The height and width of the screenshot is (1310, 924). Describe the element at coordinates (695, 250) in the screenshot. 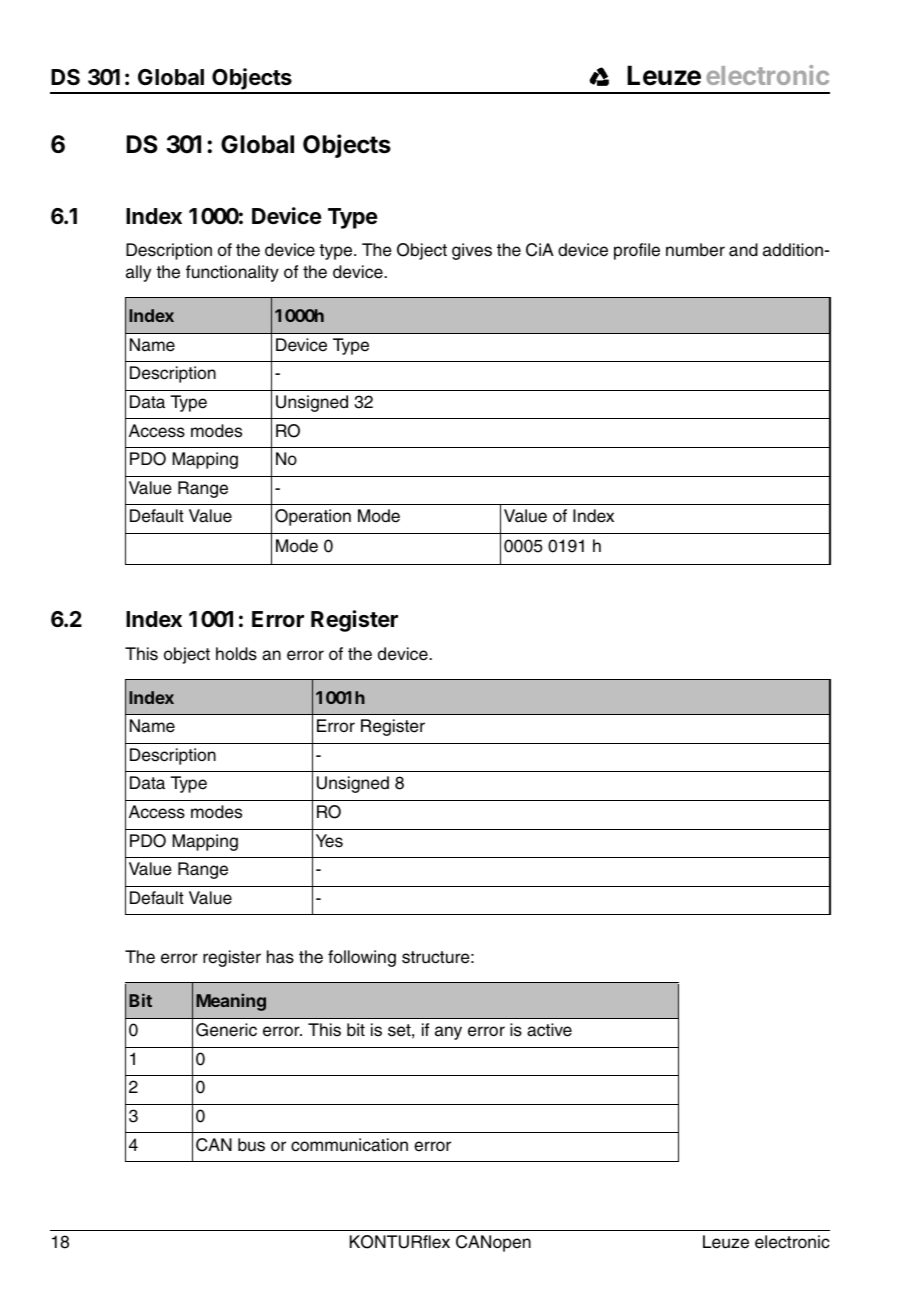

I see `number` at that location.
